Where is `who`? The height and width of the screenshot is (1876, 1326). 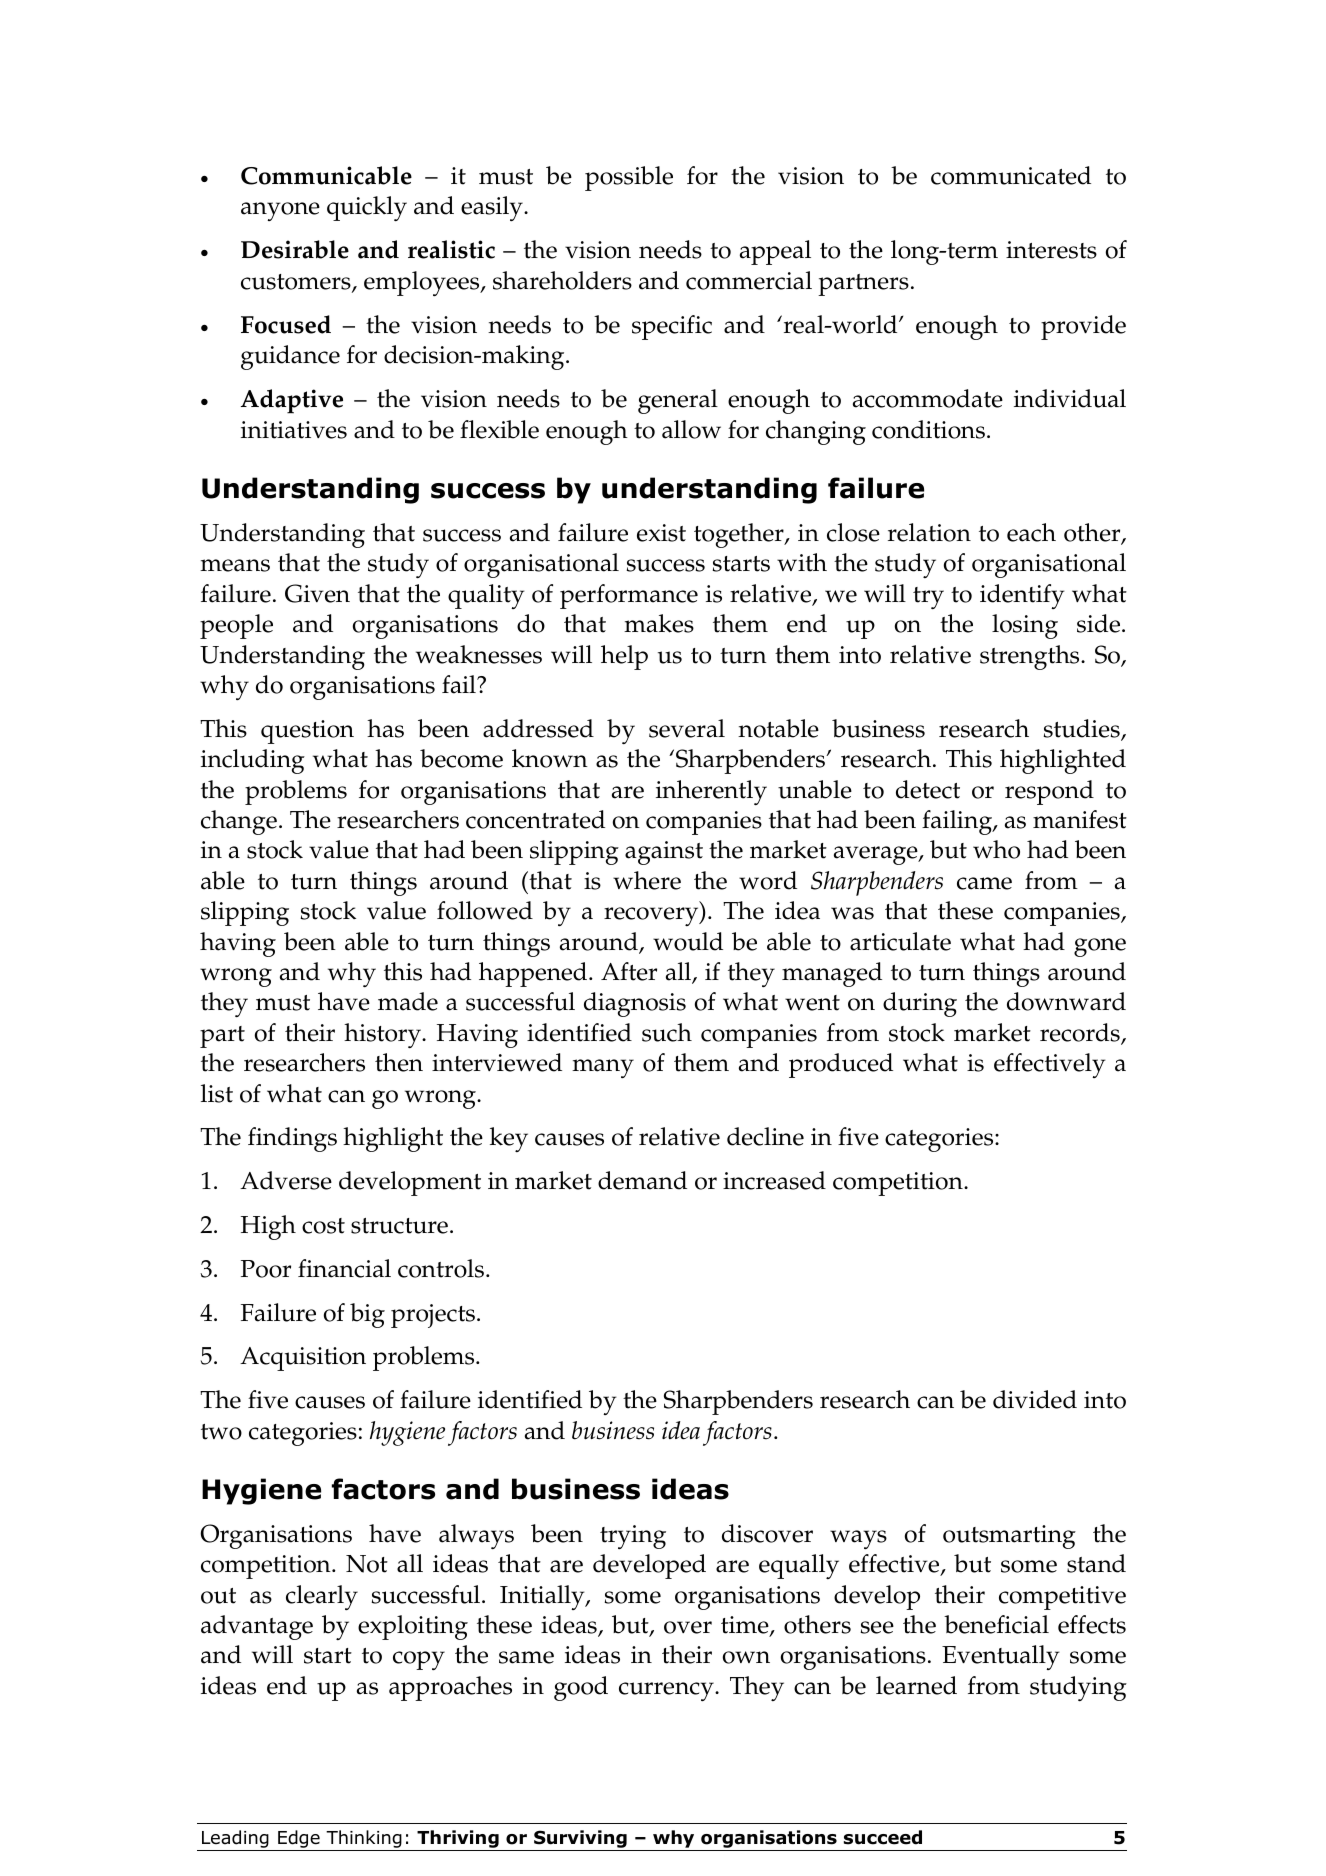
who is located at coordinates (996, 849).
